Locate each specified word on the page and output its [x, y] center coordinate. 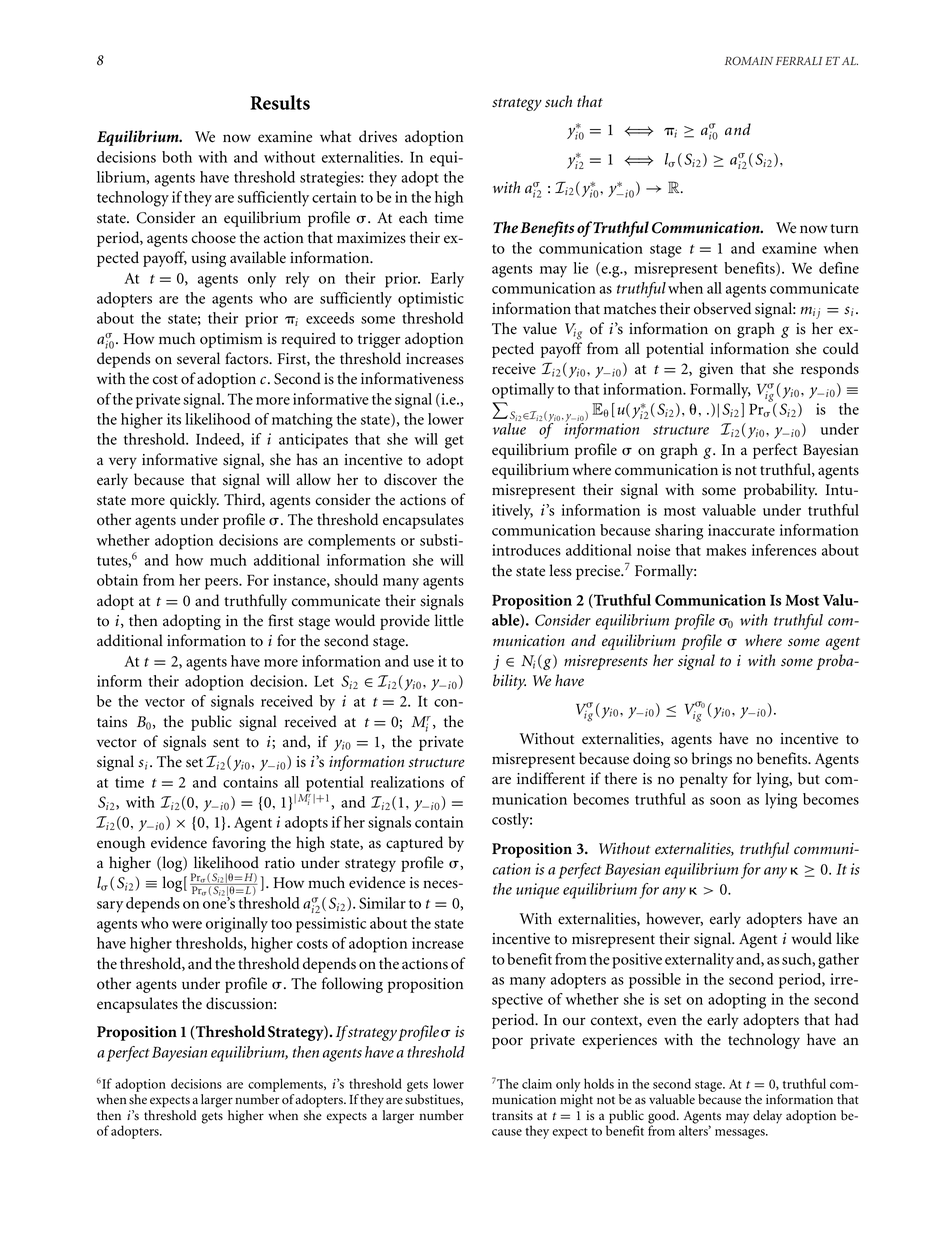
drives [378, 136]
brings [712, 760]
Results [280, 102]
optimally [523, 391]
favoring [239, 844]
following [352, 985]
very [123, 463]
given [716, 370]
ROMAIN [749, 61]
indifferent [551, 778]
